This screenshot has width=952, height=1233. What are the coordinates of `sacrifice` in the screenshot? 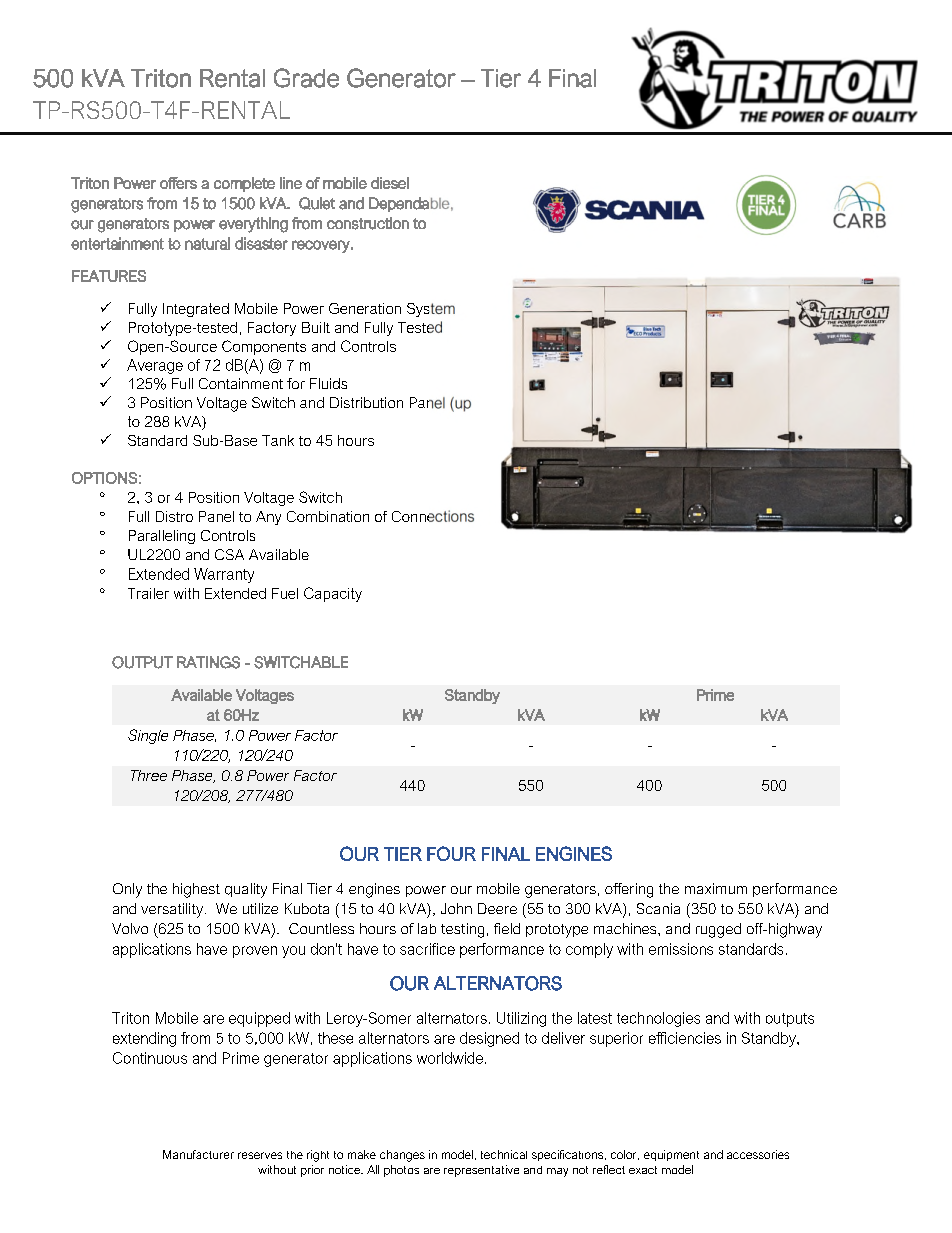 It's located at (427, 949).
